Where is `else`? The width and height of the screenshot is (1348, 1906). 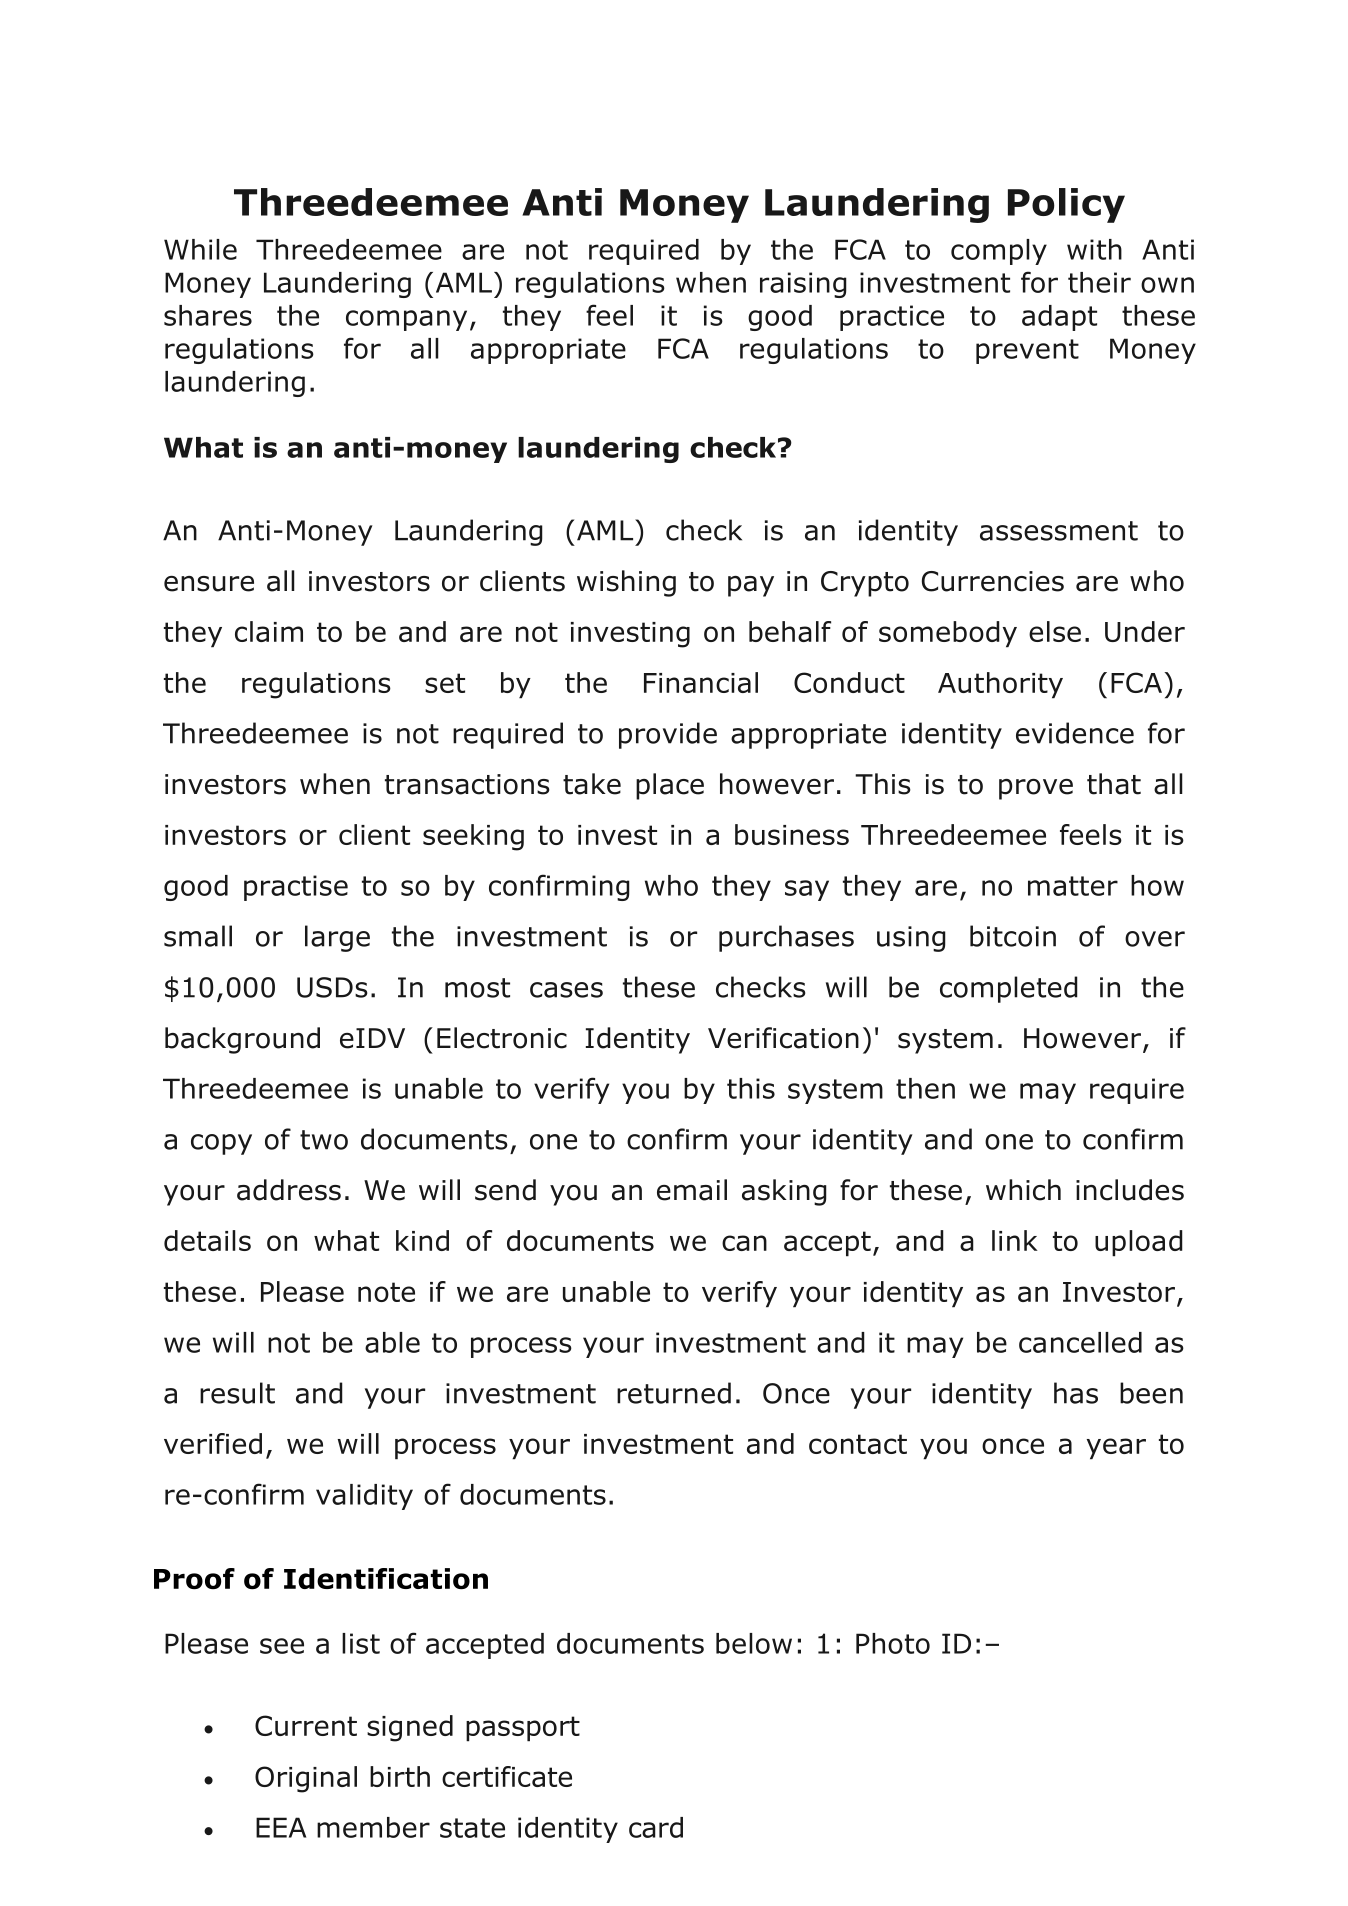 else is located at coordinates (1055, 631).
